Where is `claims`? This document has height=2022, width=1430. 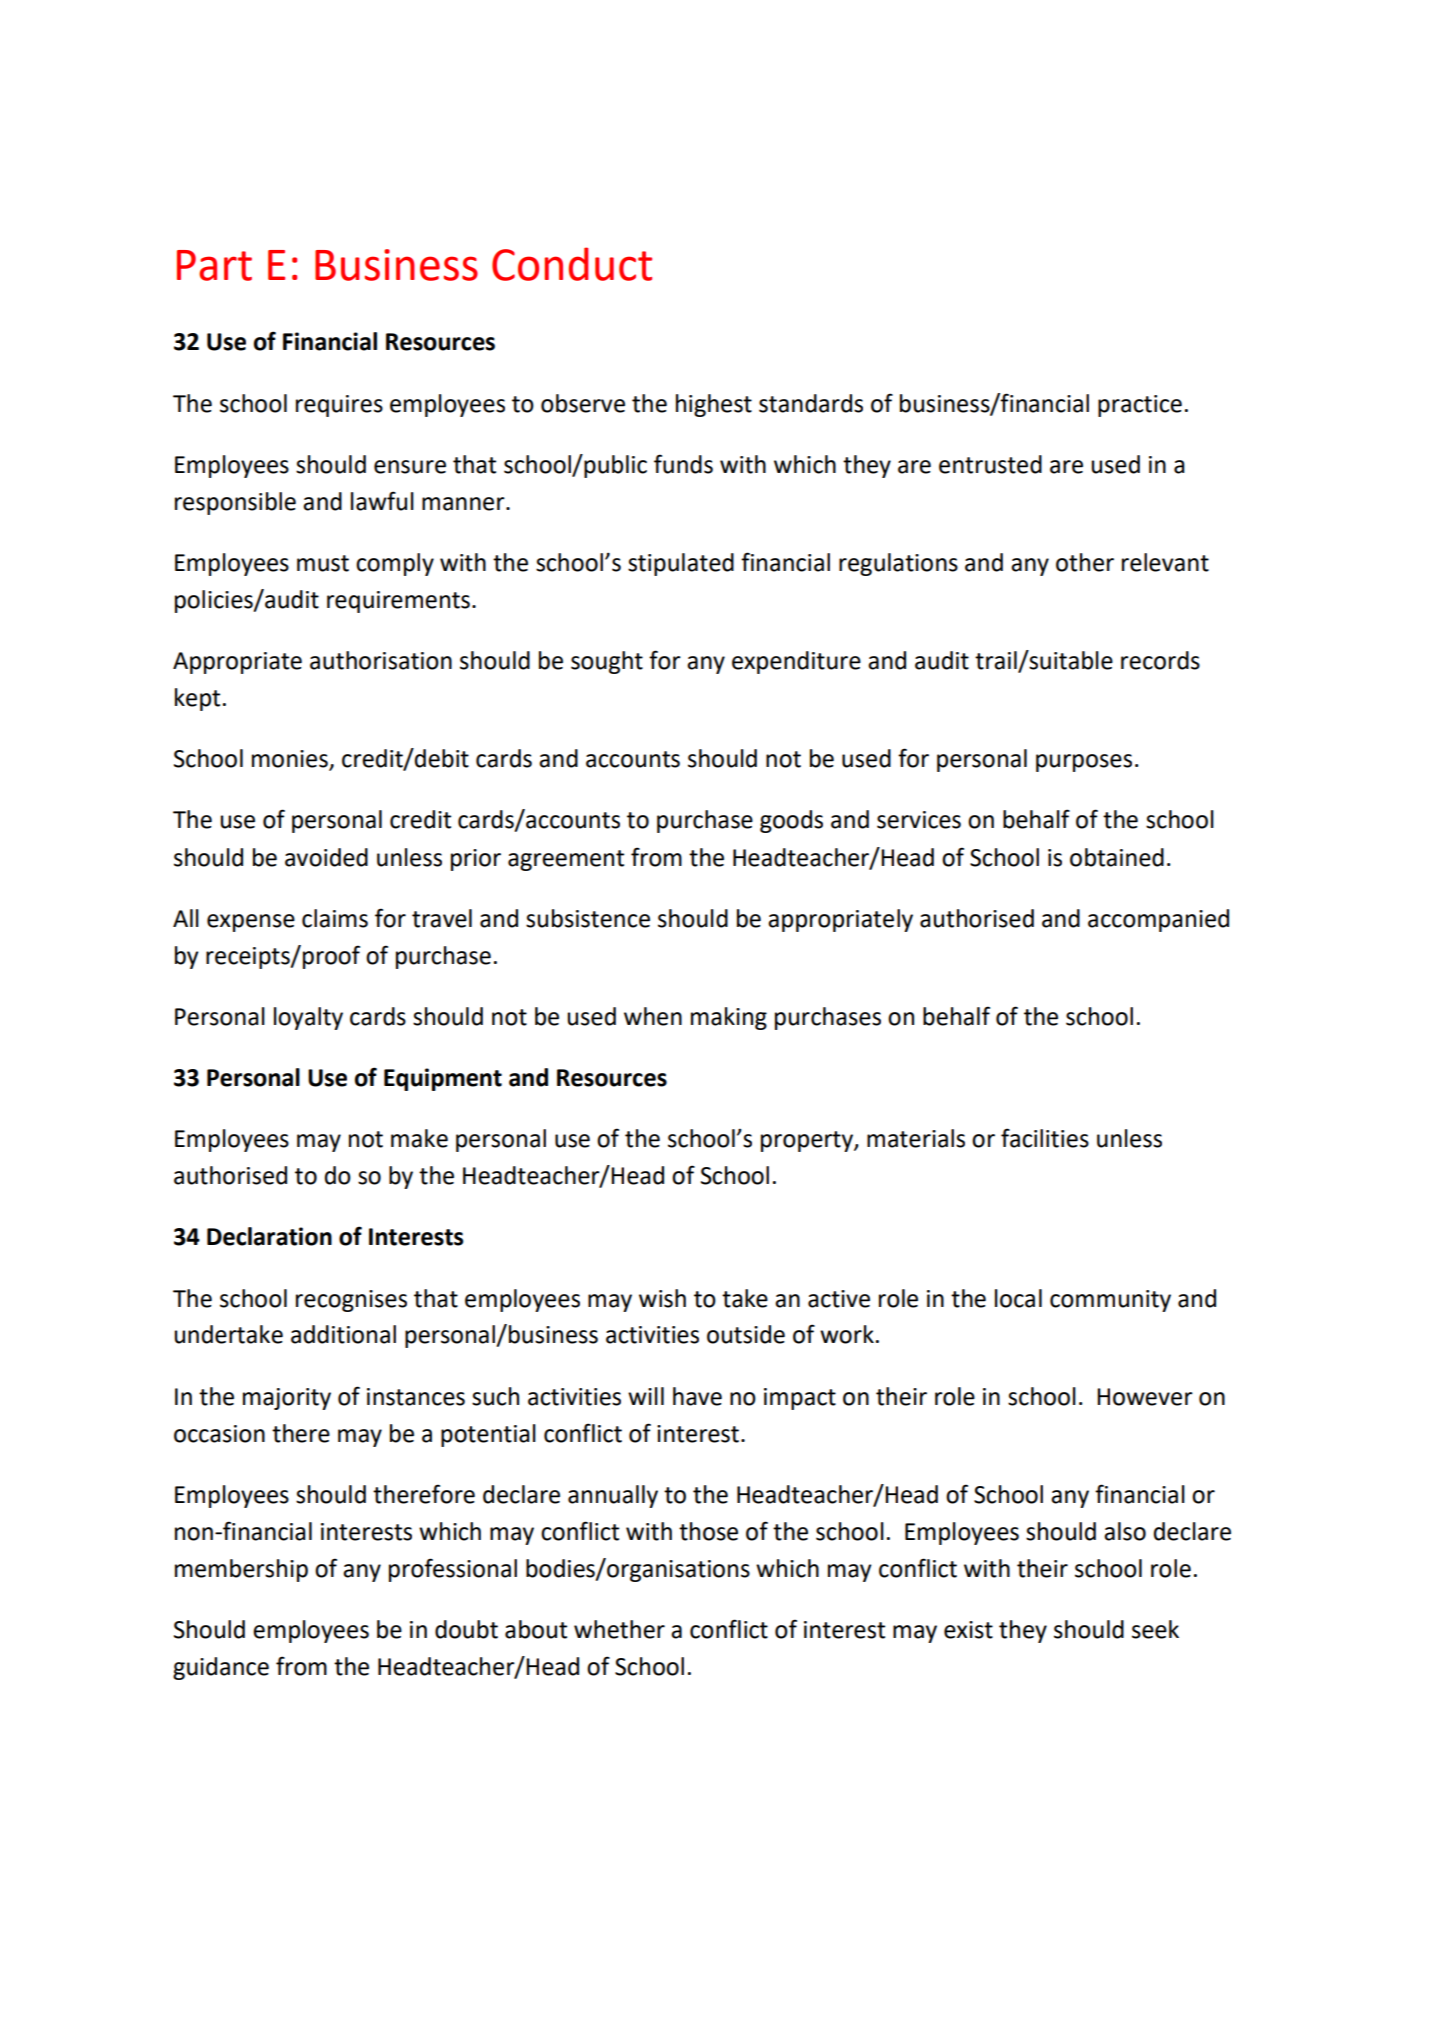
claims is located at coordinates (335, 918).
